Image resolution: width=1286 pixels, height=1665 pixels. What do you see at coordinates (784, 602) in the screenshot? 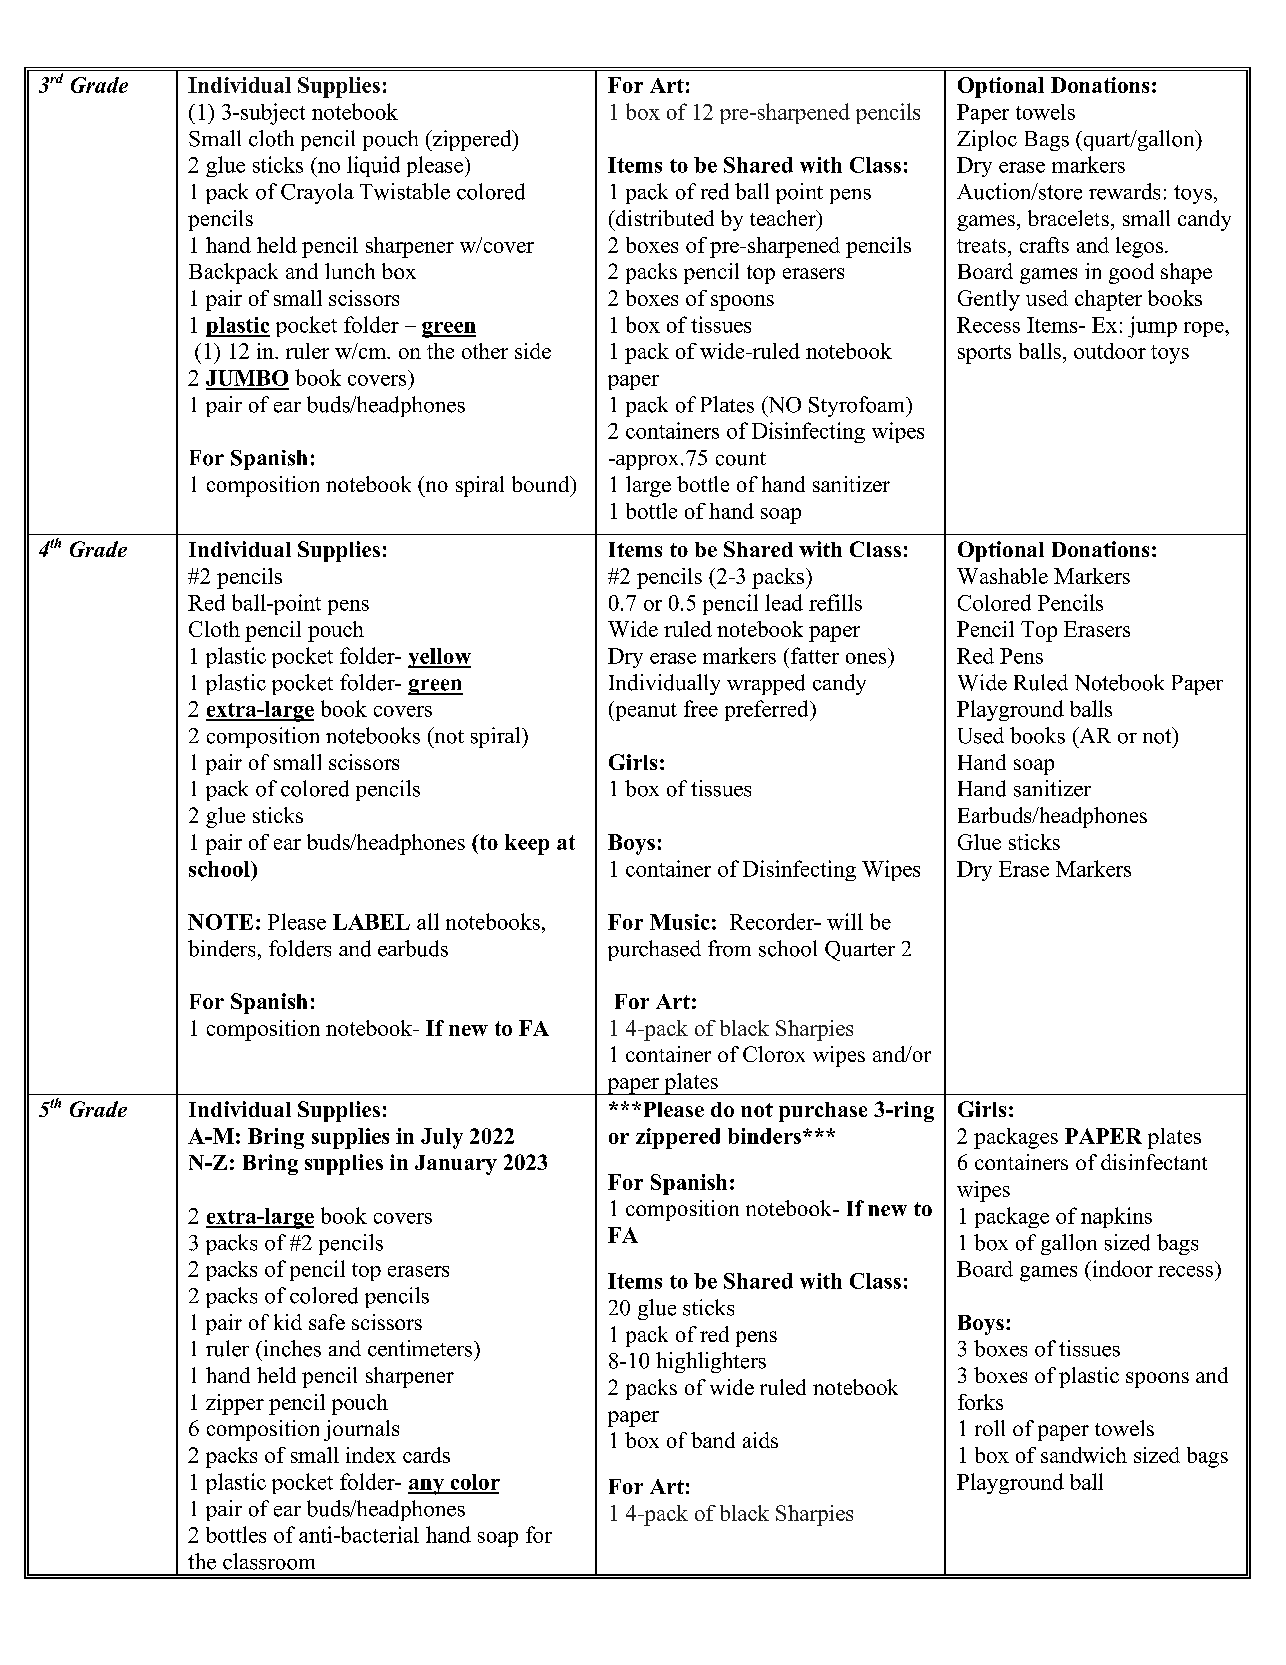
I see `lead` at bounding box center [784, 602].
